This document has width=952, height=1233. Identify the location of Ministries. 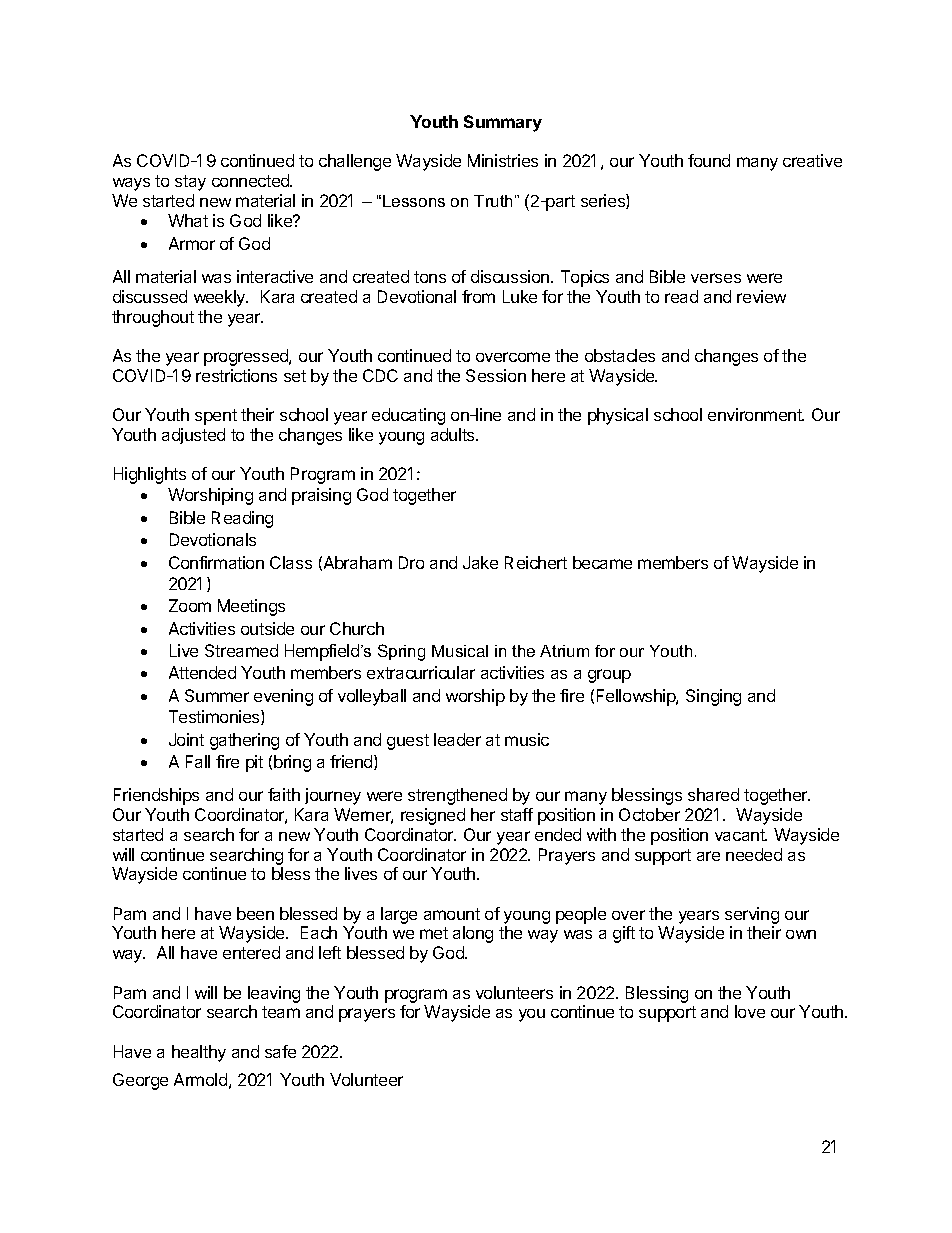
(503, 160).
